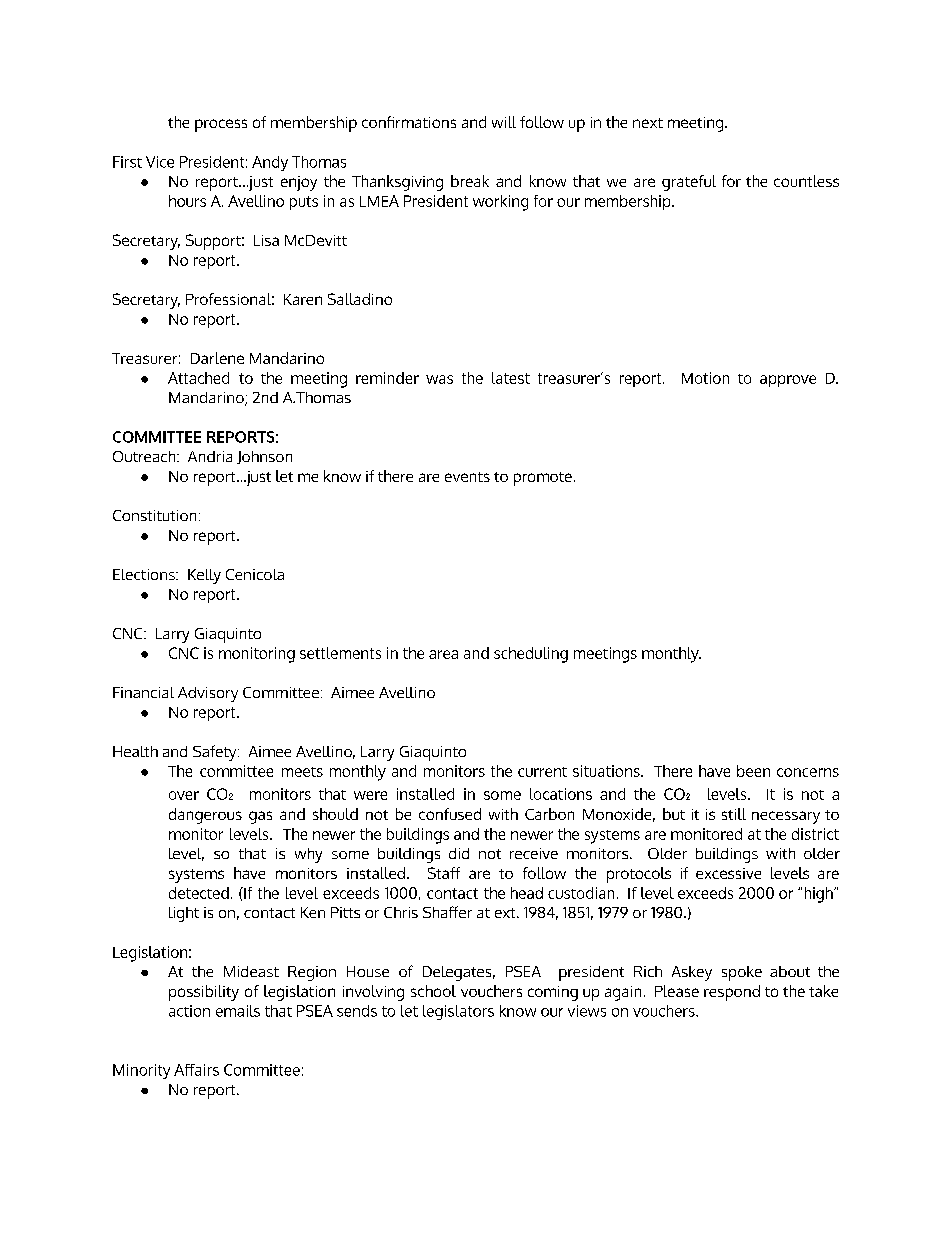  What do you see at coordinates (458, 1012) in the screenshot?
I see `legislators` at bounding box center [458, 1012].
